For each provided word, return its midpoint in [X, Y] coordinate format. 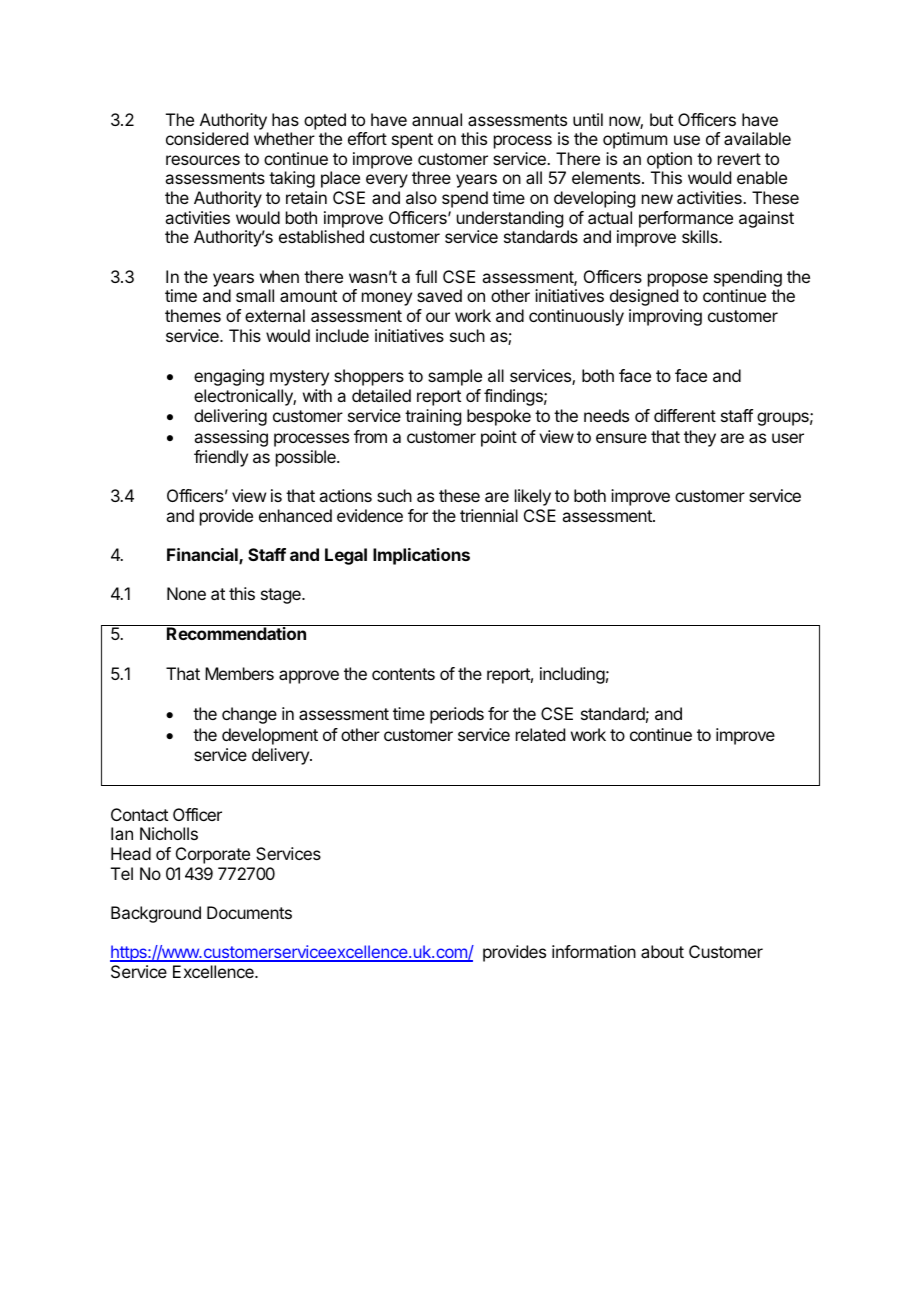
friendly [221, 458]
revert [739, 159]
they [700, 438]
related [540, 734]
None [186, 593]
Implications [421, 556]
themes [193, 315]
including [572, 675]
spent [412, 141]
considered [207, 138]
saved [439, 295]
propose [678, 280]
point [499, 438]
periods [457, 715]
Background [156, 914]
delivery [281, 756]
